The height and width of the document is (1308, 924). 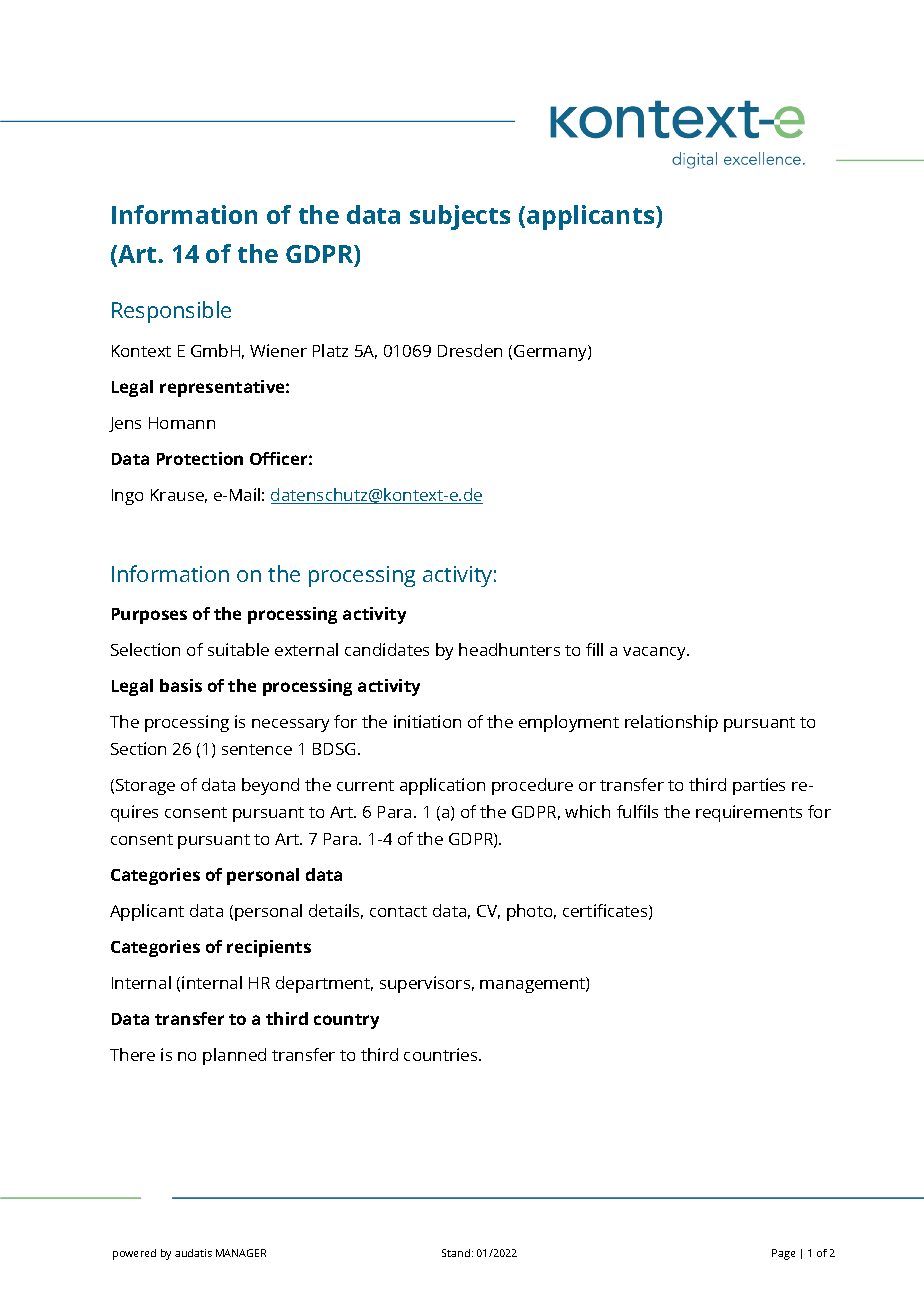 What do you see at coordinates (470, 350) in the document?
I see `Dresden` at bounding box center [470, 350].
